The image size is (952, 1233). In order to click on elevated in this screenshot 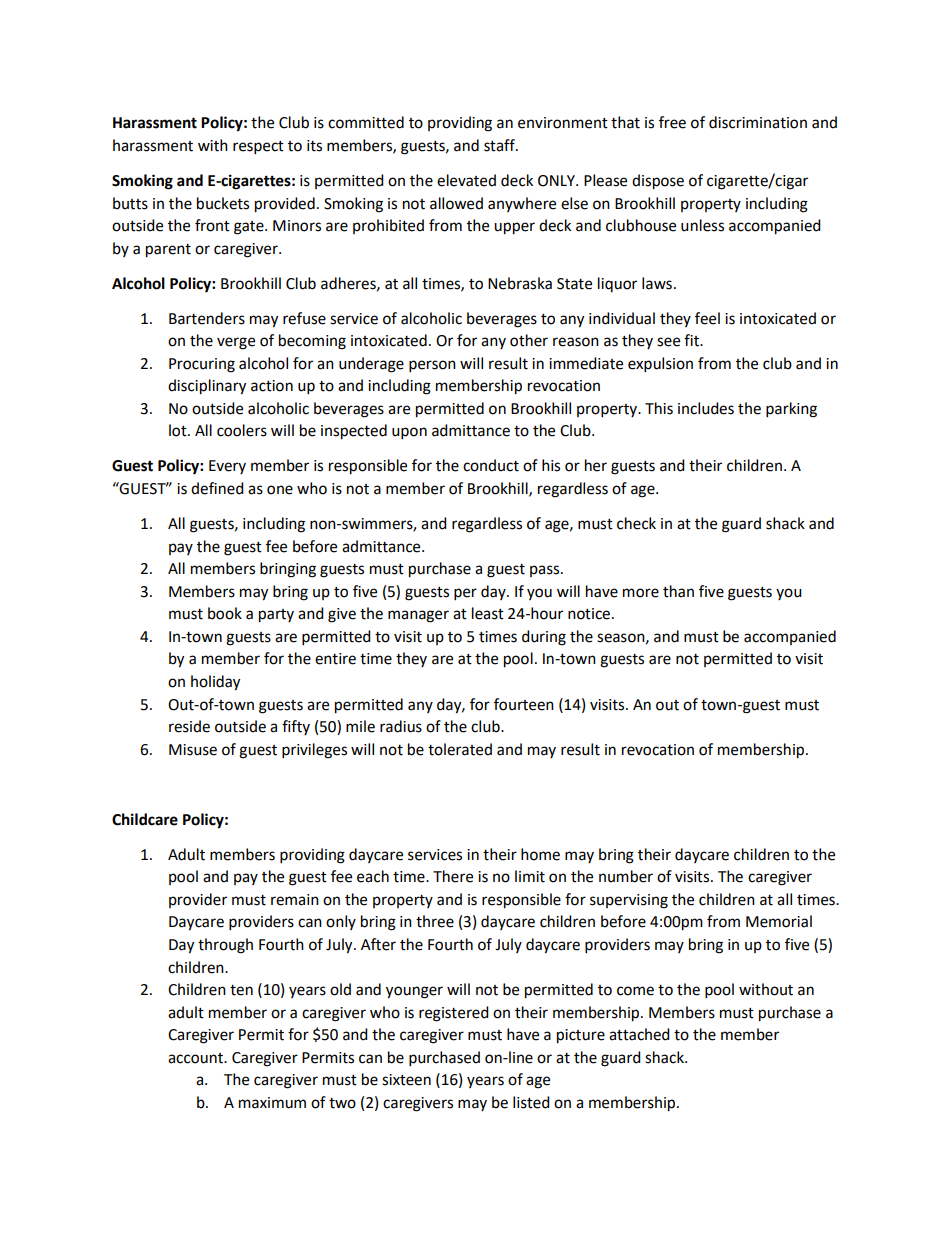, I will do `click(466, 180)`.
